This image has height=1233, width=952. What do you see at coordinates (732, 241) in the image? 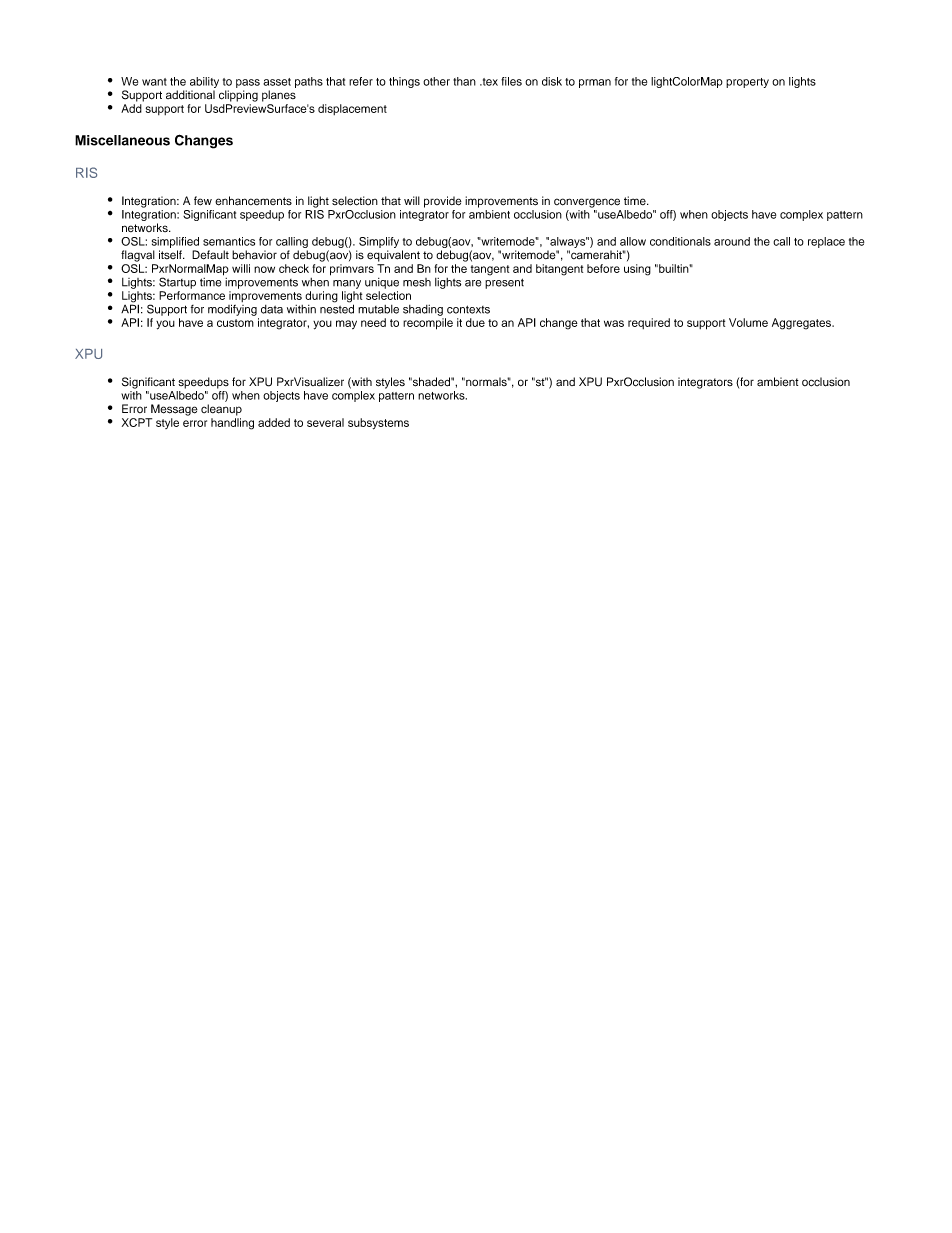
I see `around` at bounding box center [732, 241].
